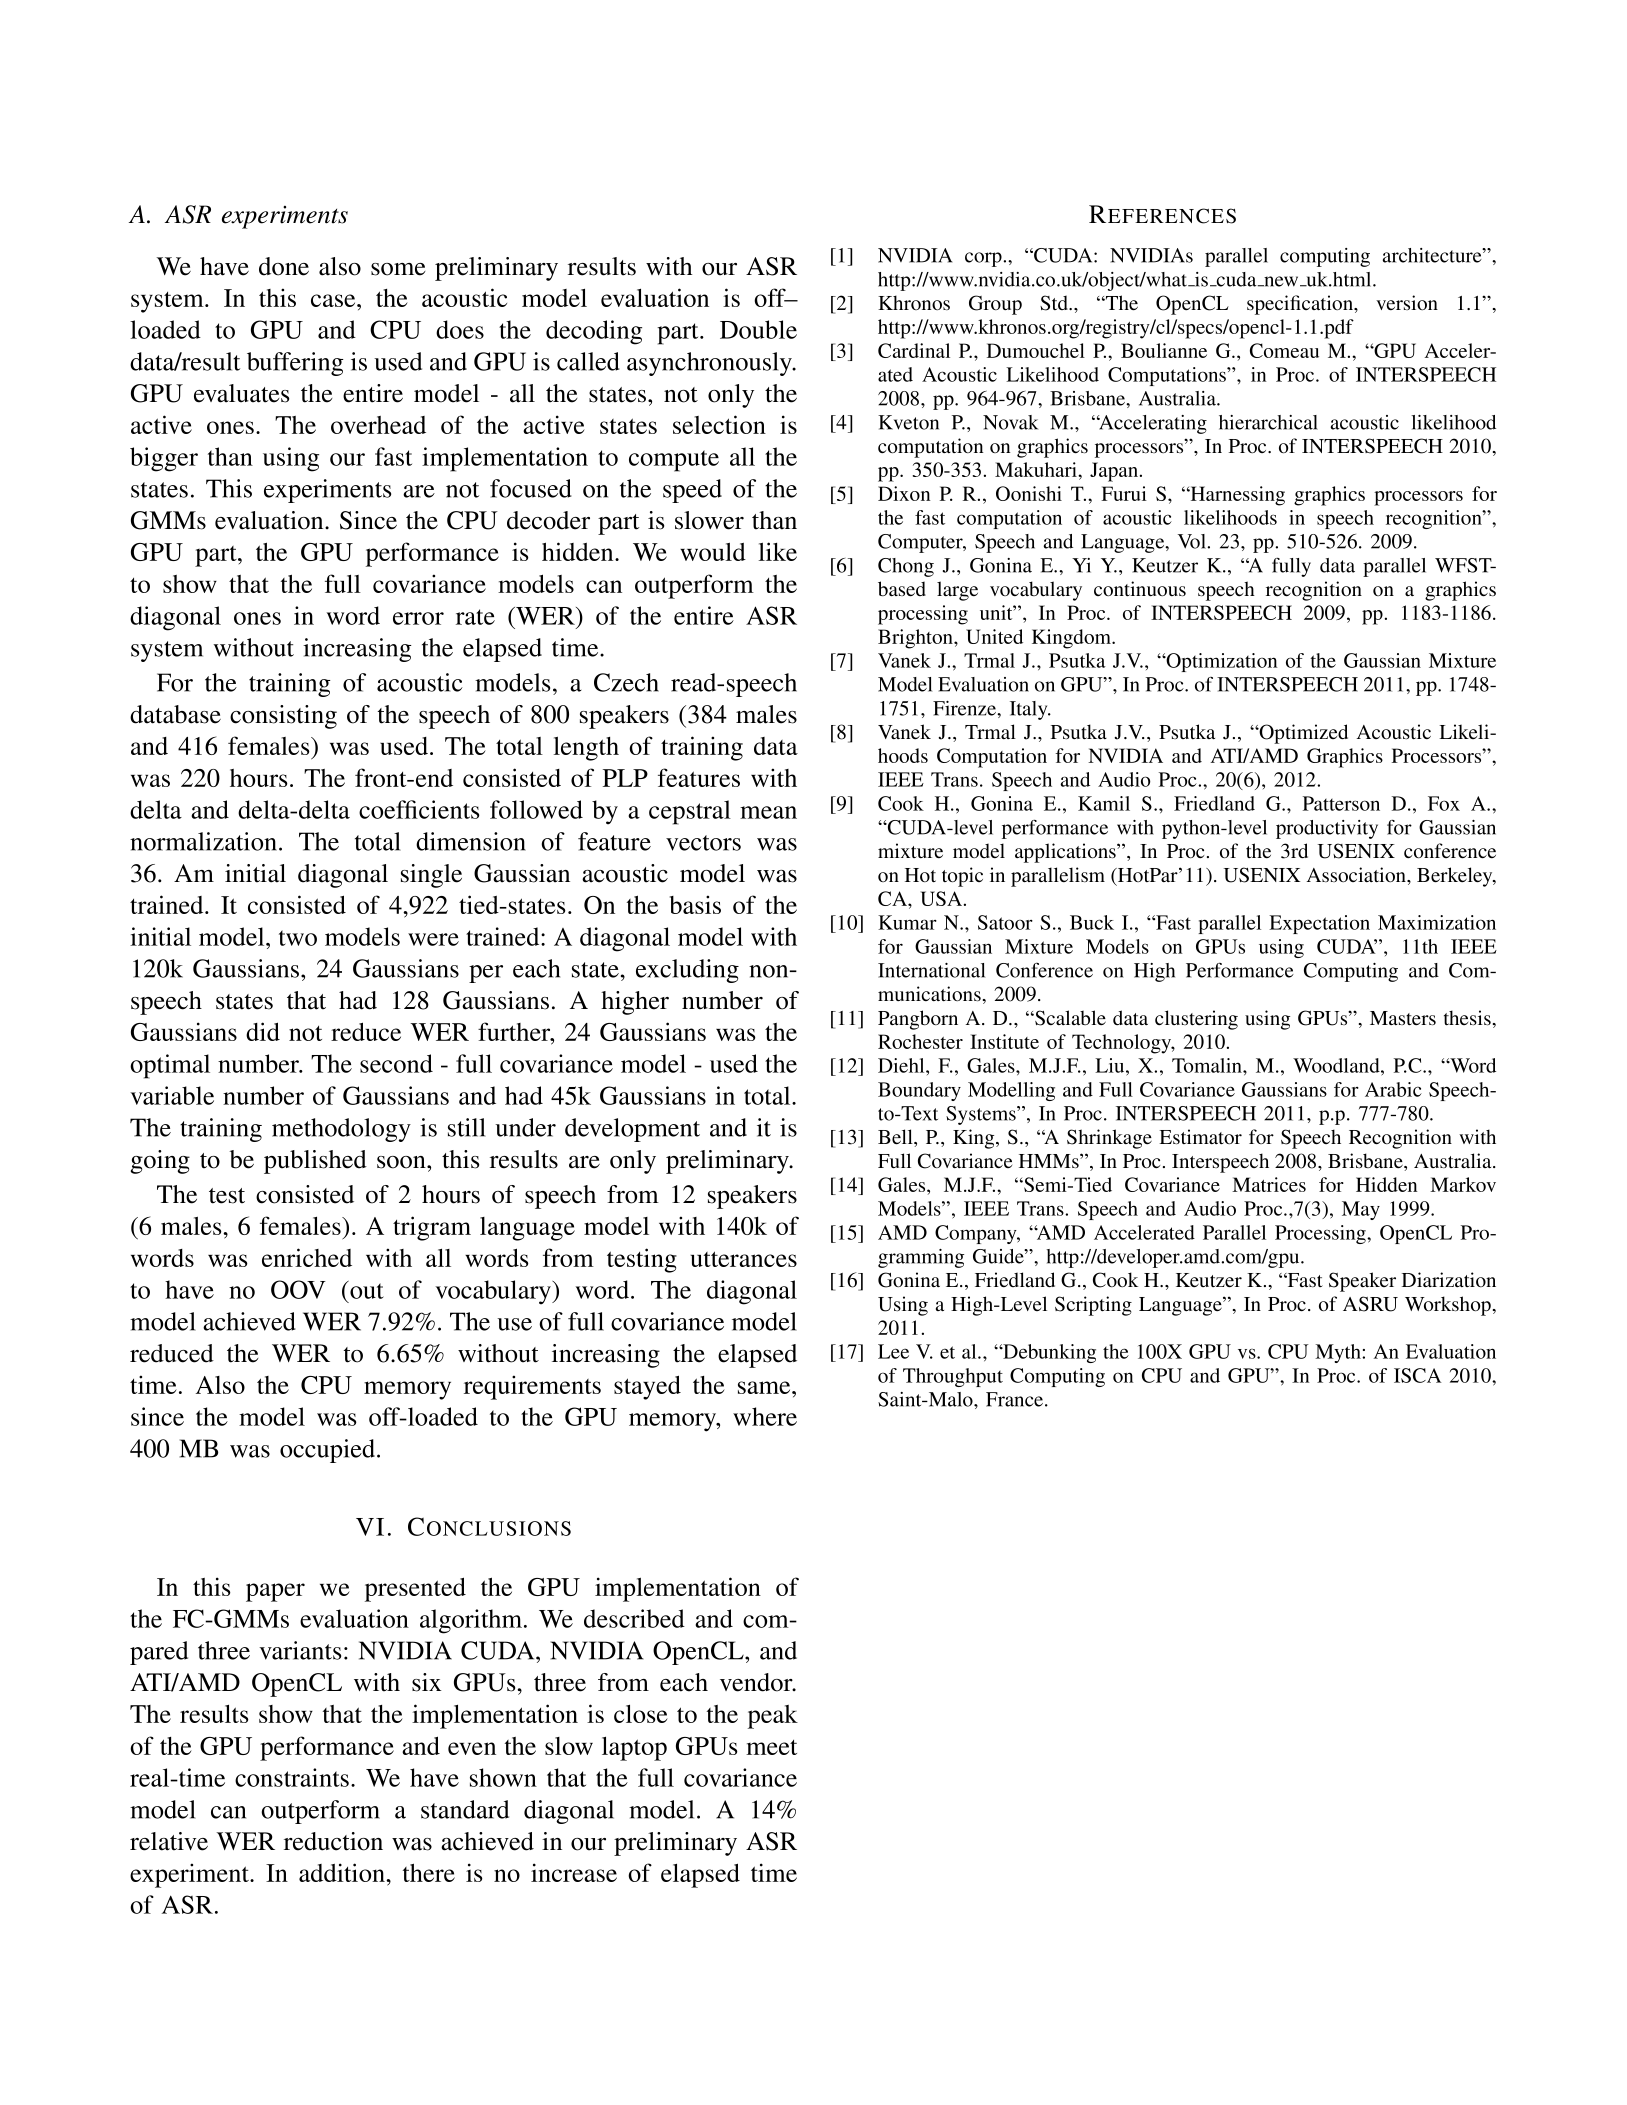 Image resolution: width=1627 pixels, height=2105 pixels. What do you see at coordinates (768, 812) in the screenshot?
I see `mean` at bounding box center [768, 812].
